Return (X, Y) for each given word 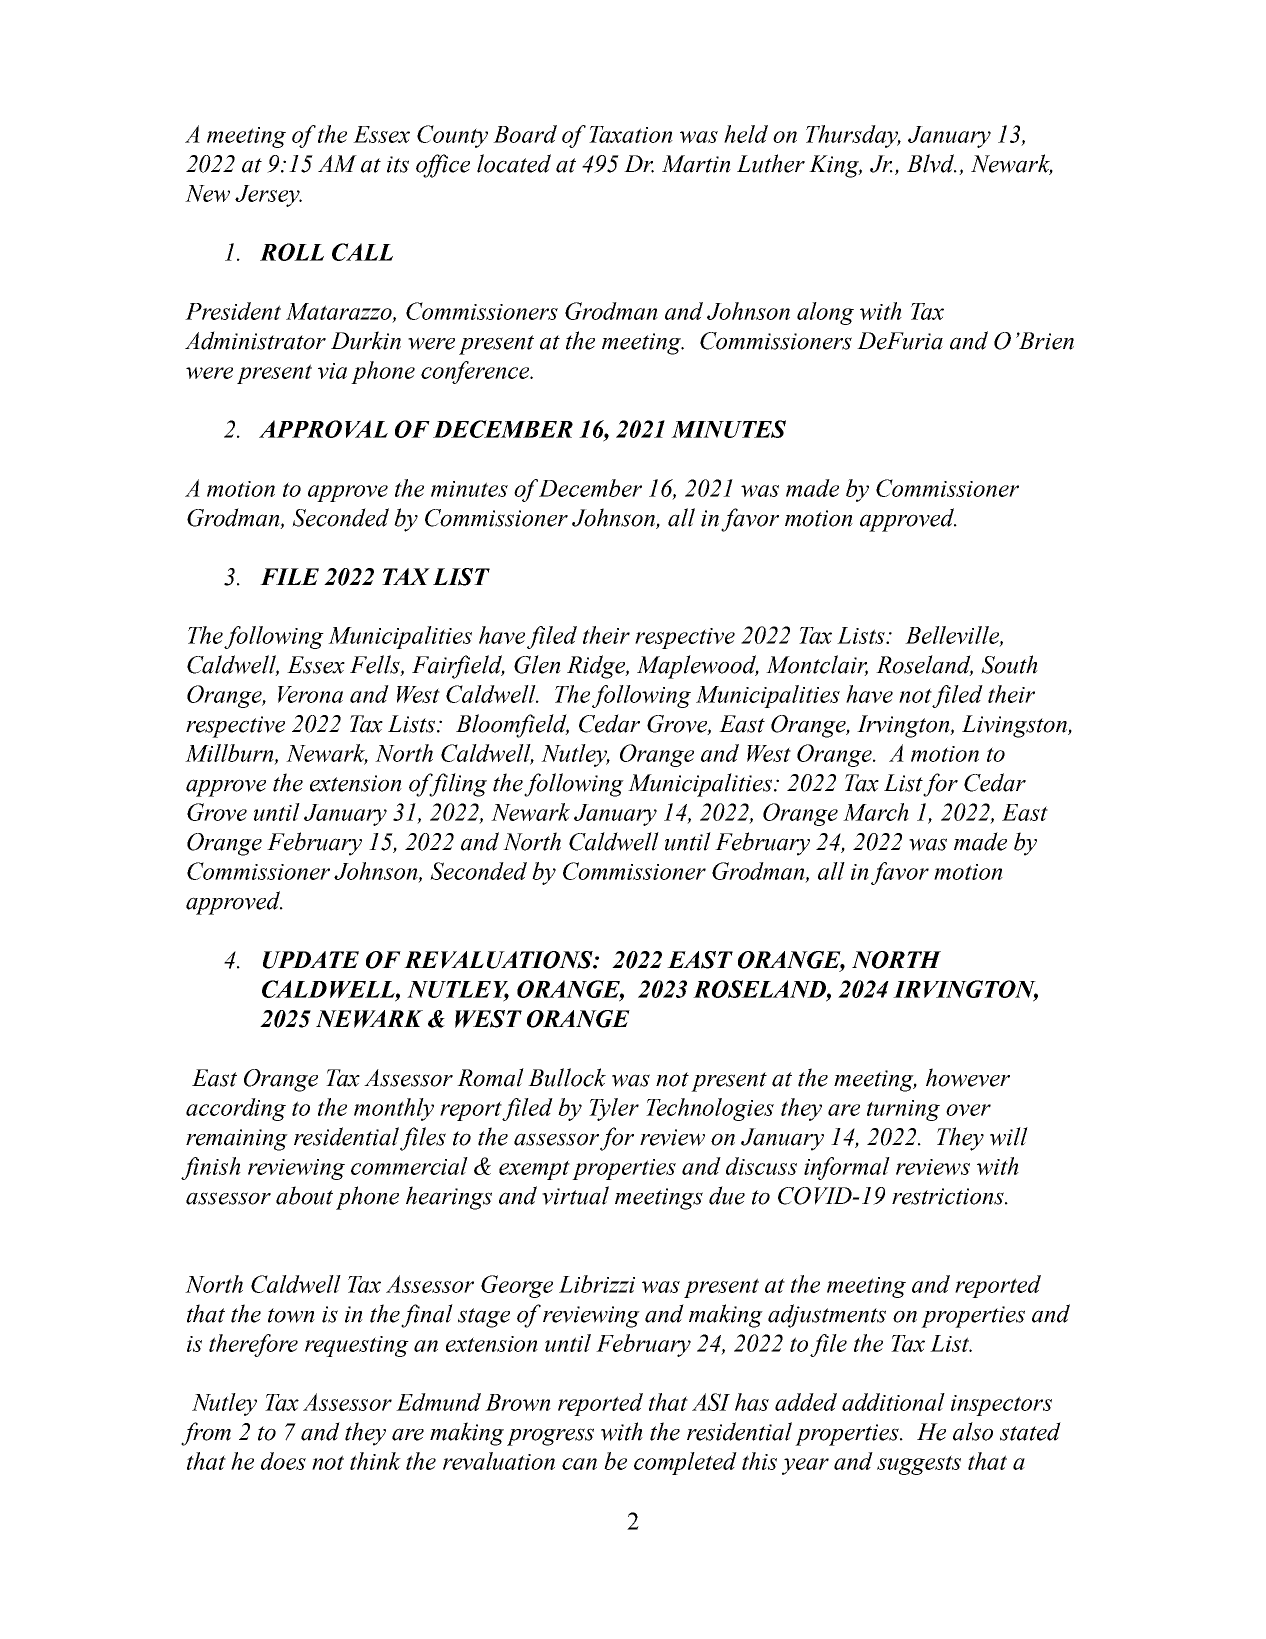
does (283, 1461)
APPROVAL (323, 429)
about (304, 1195)
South (1009, 664)
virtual (575, 1195)
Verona (310, 694)
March (876, 812)
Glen (537, 664)
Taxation (631, 134)
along (825, 313)
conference (476, 372)
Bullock (567, 1077)
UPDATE (311, 960)
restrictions (949, 1196)
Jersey (268, 196)
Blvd (932, 163)
